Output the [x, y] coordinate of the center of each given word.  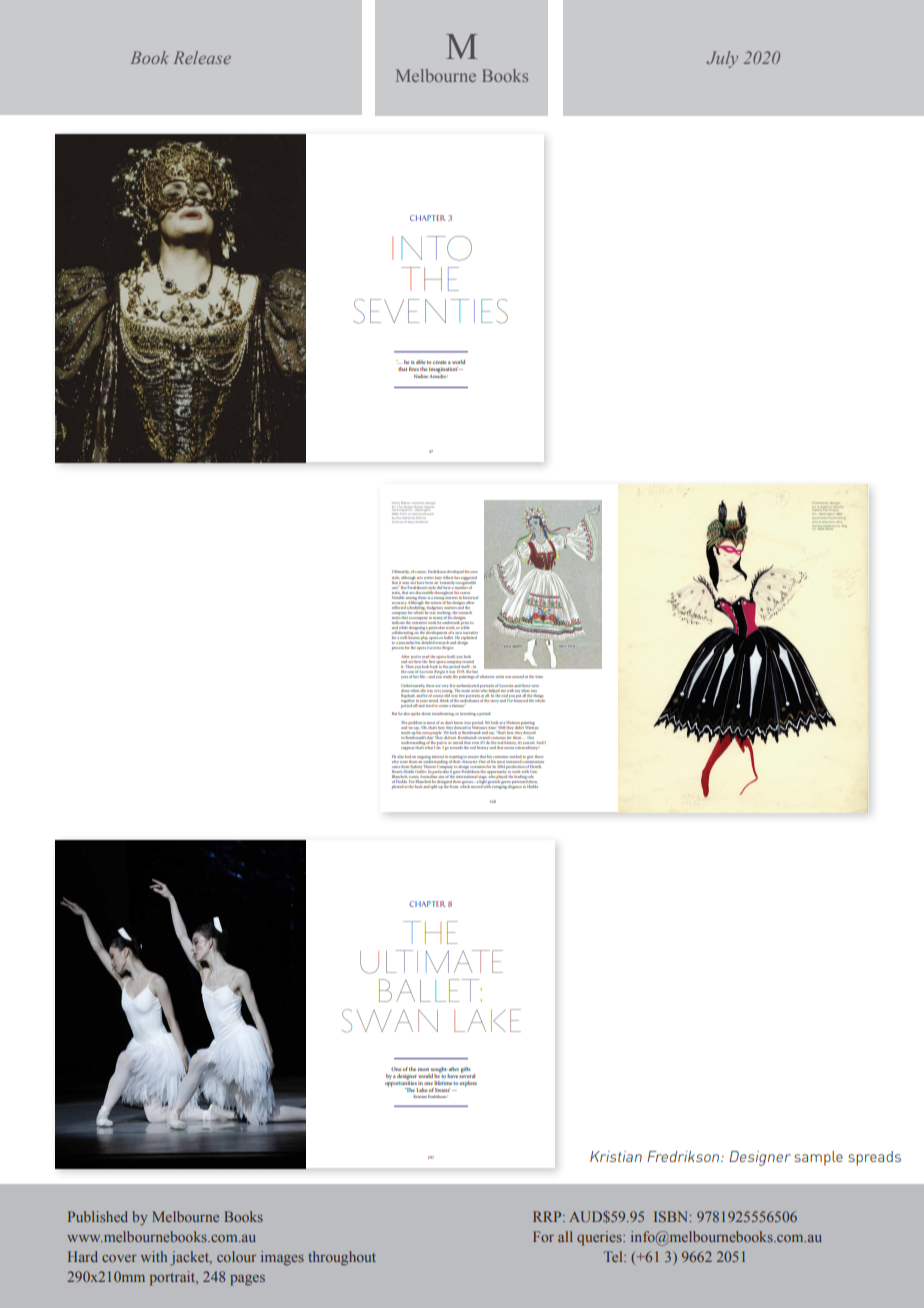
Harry [396, 504]
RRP [548, 1216]
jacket [190, 1258]
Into [432, 248]
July [722, 59]
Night [823, 507]
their [457, 760]
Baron [419, 506]
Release [202, 57]
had [408, 756]
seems [510, 748]
